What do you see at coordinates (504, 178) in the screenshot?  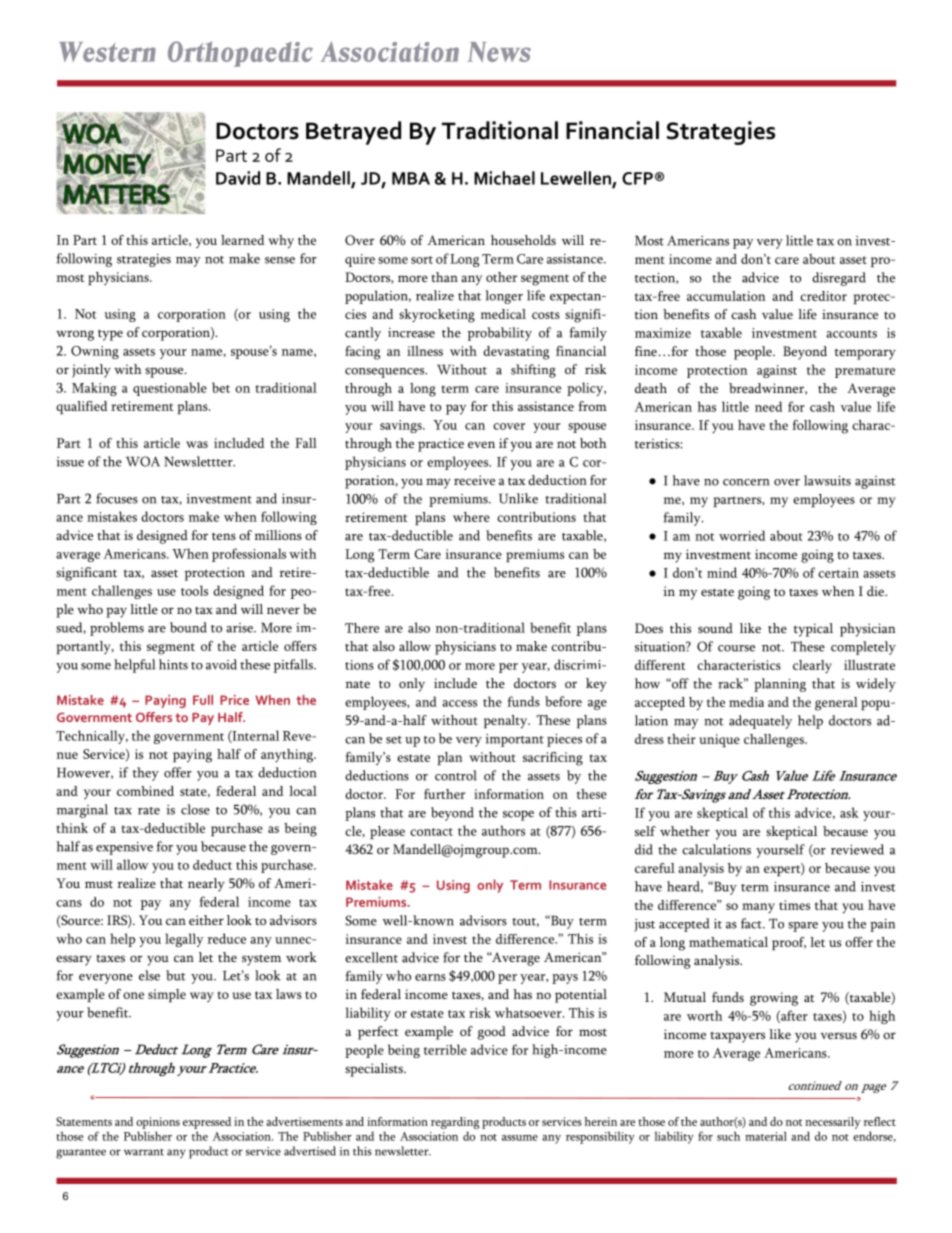 I see `Michael` at bounding box center [504, 178].
